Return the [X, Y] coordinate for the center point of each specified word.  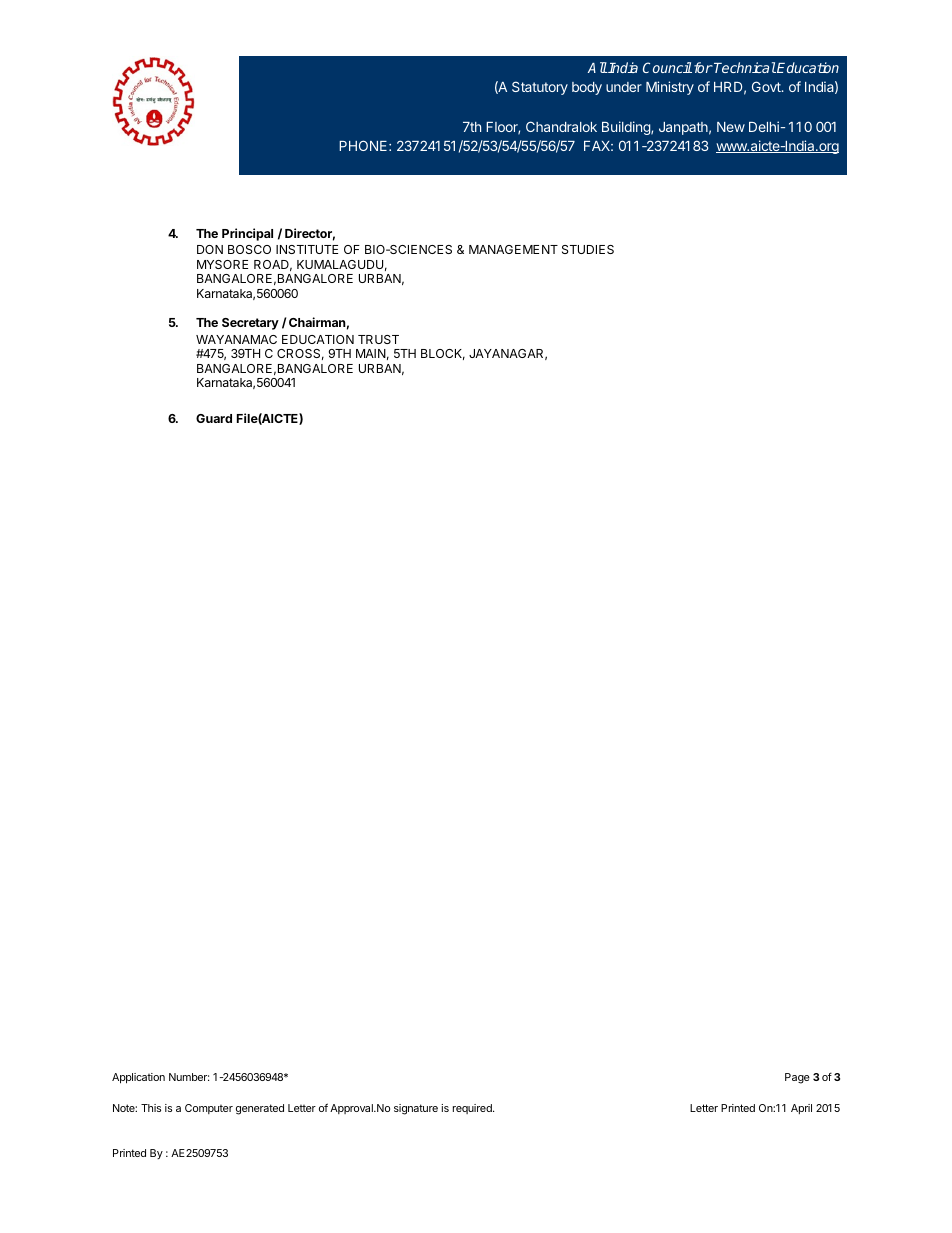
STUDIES [588, 249]
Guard [214, 418]
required [473, 1109]
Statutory [540, 88]
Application [138, 1078]
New [731, 127]
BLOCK [443, 354]
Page [797, 1078]
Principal [247, 234]
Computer [209, 1109]
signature [416, 1109]
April [801, 1109]
